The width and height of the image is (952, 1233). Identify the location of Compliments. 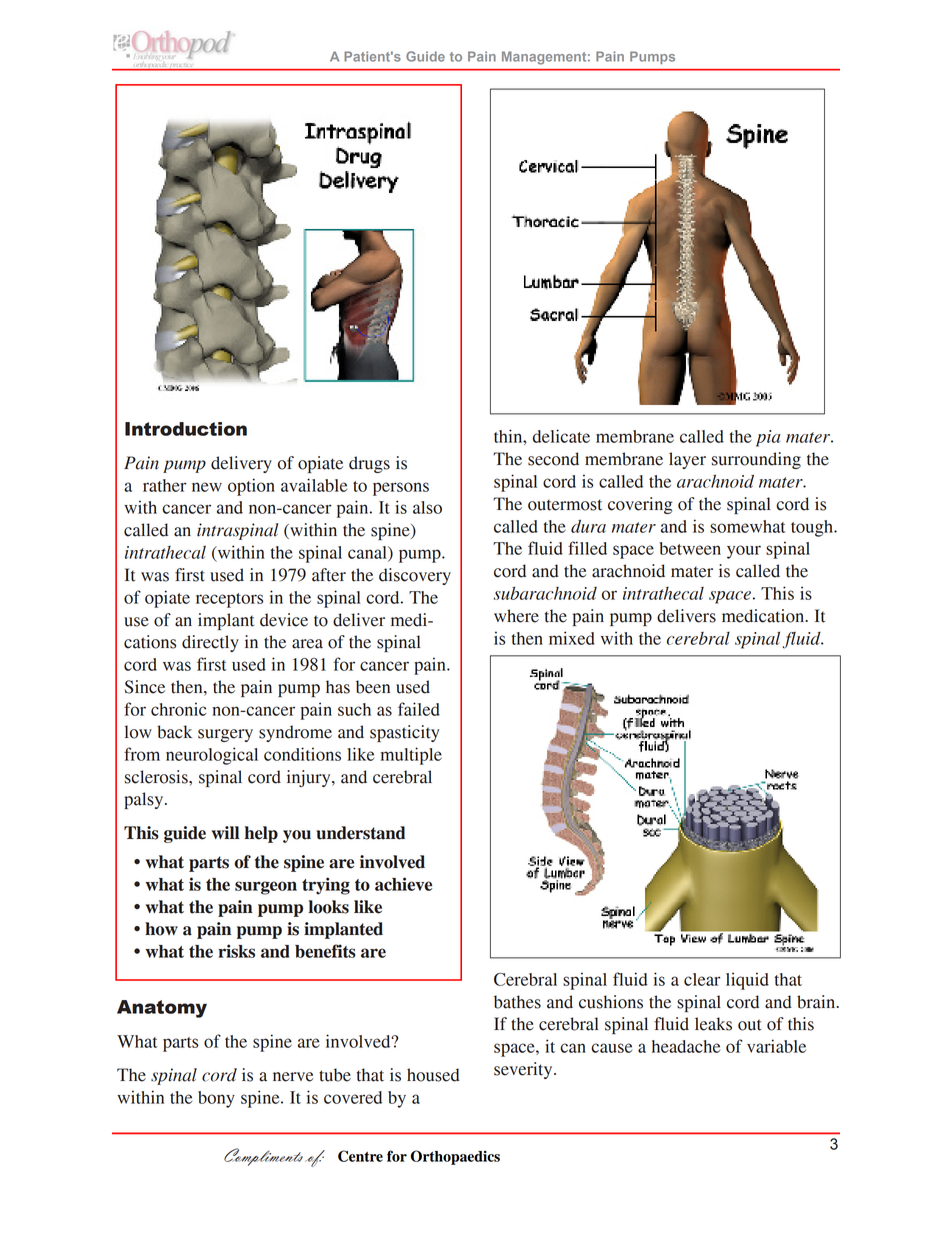
(263, 1157).
